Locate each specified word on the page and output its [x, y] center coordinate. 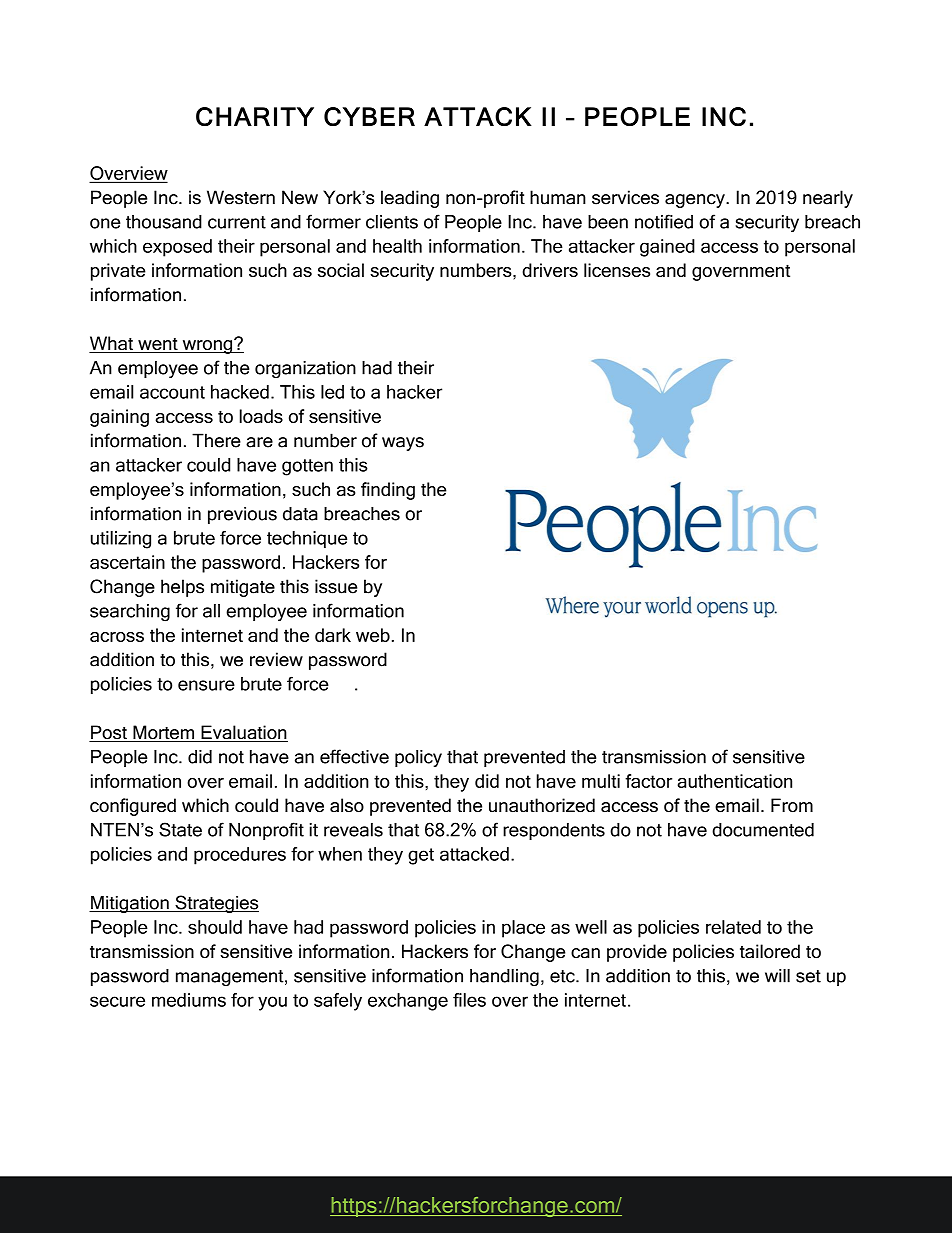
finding [388, 491]
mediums [189, 1000]
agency [696, 201]
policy [418, 758]
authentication [735, 781]
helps [182, 588]
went [158, 345]
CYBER [369, 116]
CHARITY [255, 116]
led [332, 392]
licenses [617, 270]
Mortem [163, 733]
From [792, 805]
